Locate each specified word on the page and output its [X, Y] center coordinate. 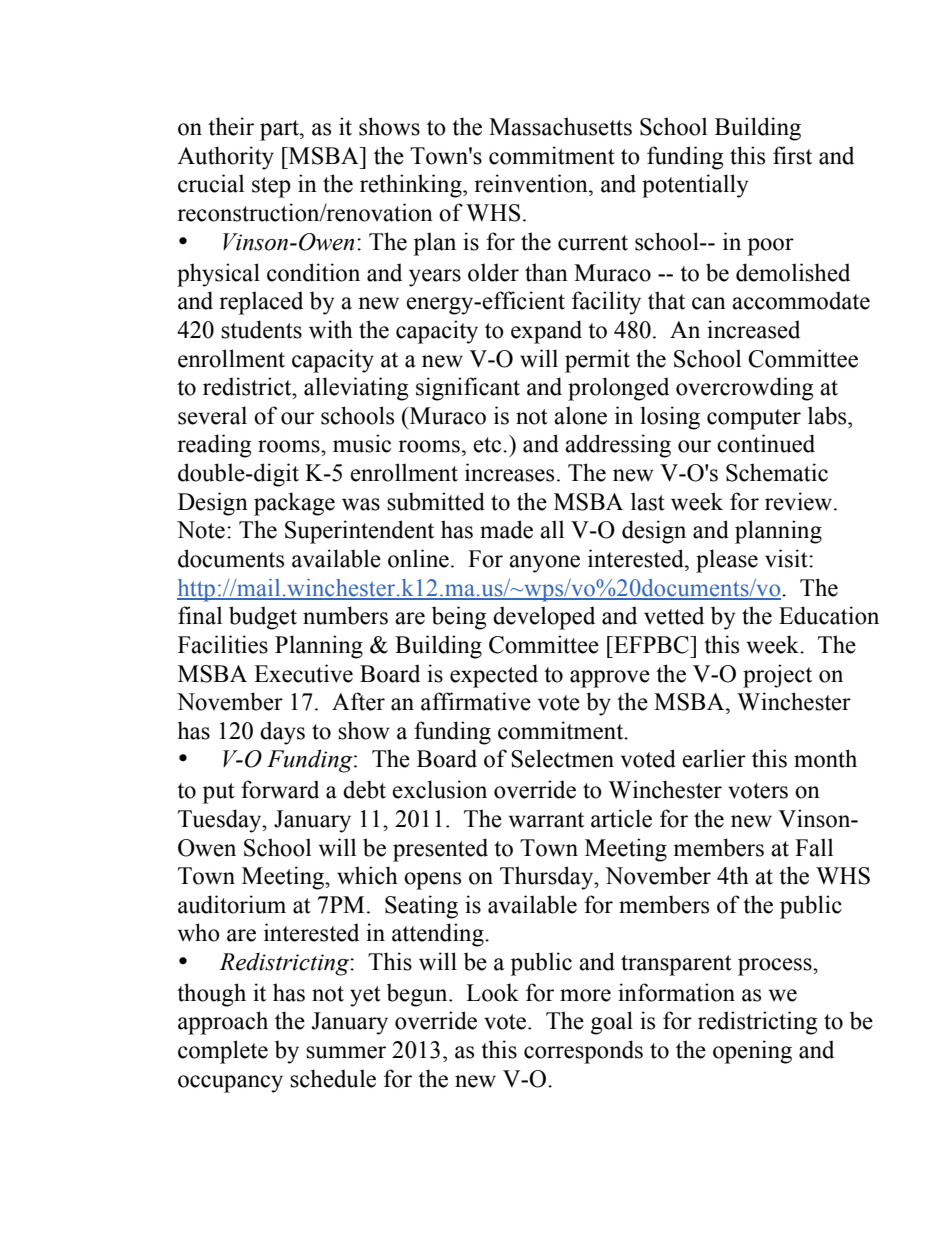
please [727, 561]
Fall [814, 847]
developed [544, 618]
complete [223, 1052]
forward [280, 789]
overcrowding [744, 389]
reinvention [532, 183]
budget [263, 618]
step [271, 187]
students [261, 329]
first [792, 155]
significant [468, 389]
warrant [546, 820]
